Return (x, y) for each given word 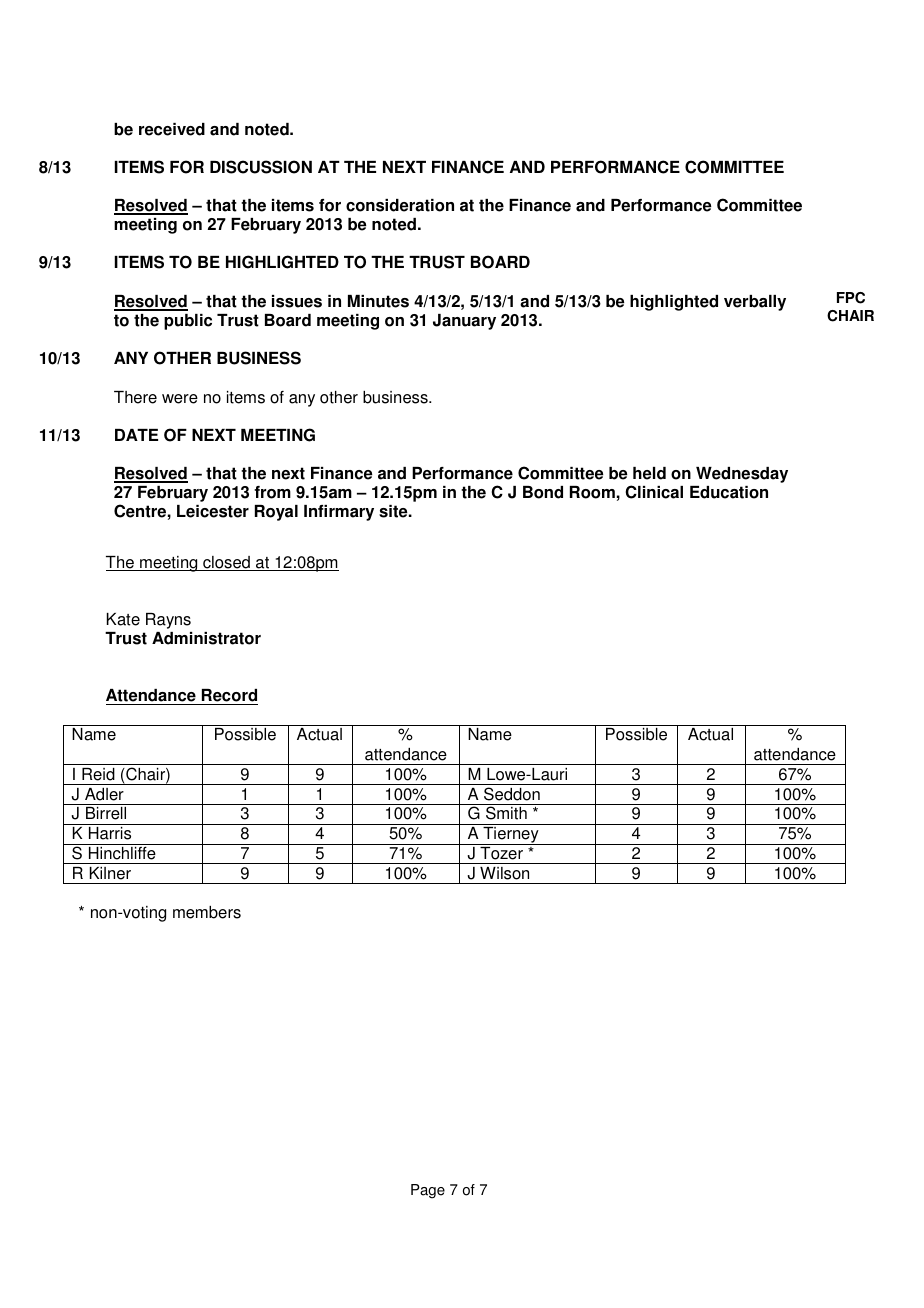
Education (729, 492)
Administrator (206, 638)
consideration (400, 205)
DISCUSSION (261, 167)
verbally (755, 303)
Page (428, 1191)
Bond (543, 492)
